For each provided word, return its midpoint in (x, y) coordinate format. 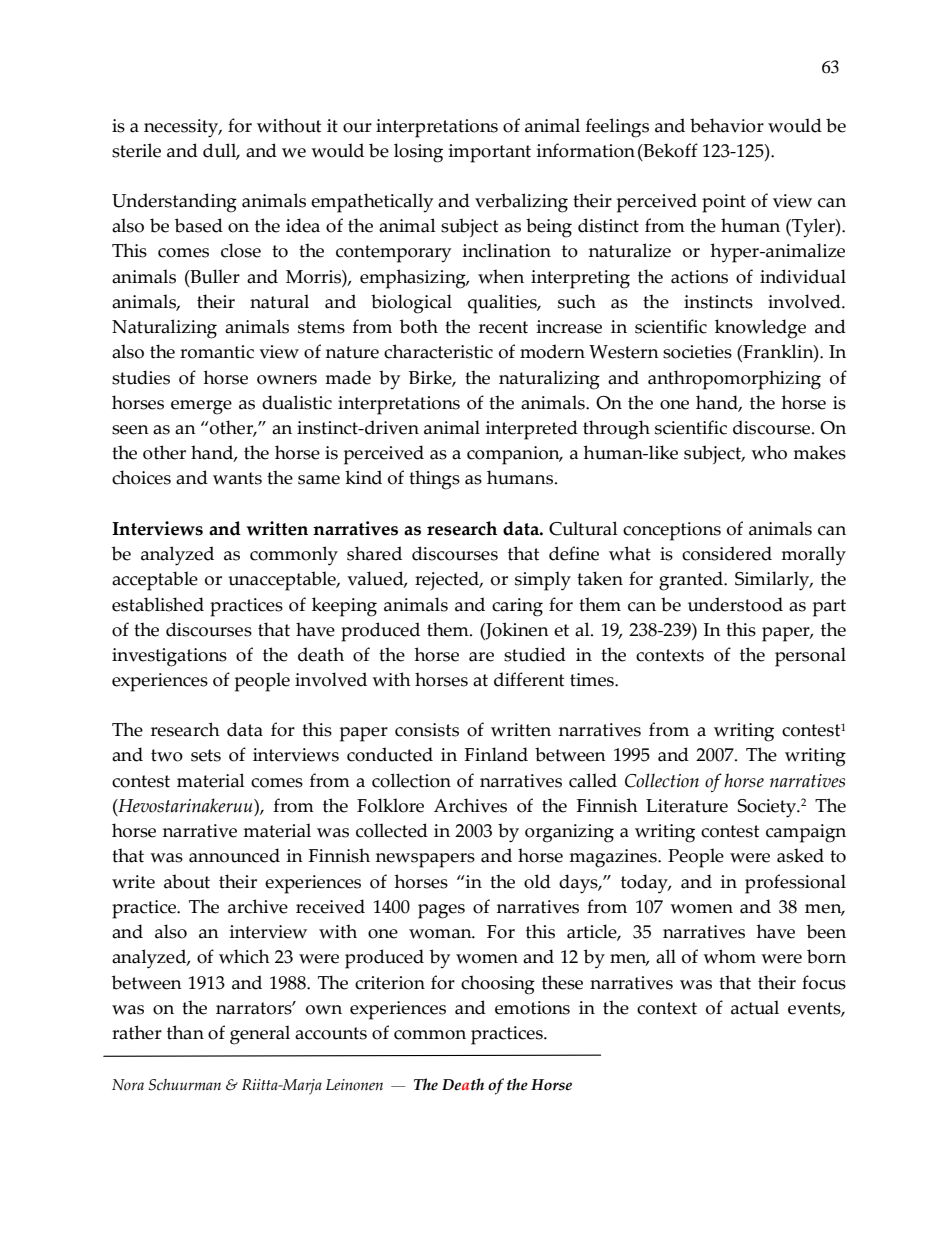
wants (237, 478)
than (185, 1032)
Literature (687, 806)
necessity (182, 128)
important (490, 153)
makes (819, 452)
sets (206, 755)
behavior (727, 125)
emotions (532, 1008)
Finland (496, 754)
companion (514, 455)
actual (755, 1007)
